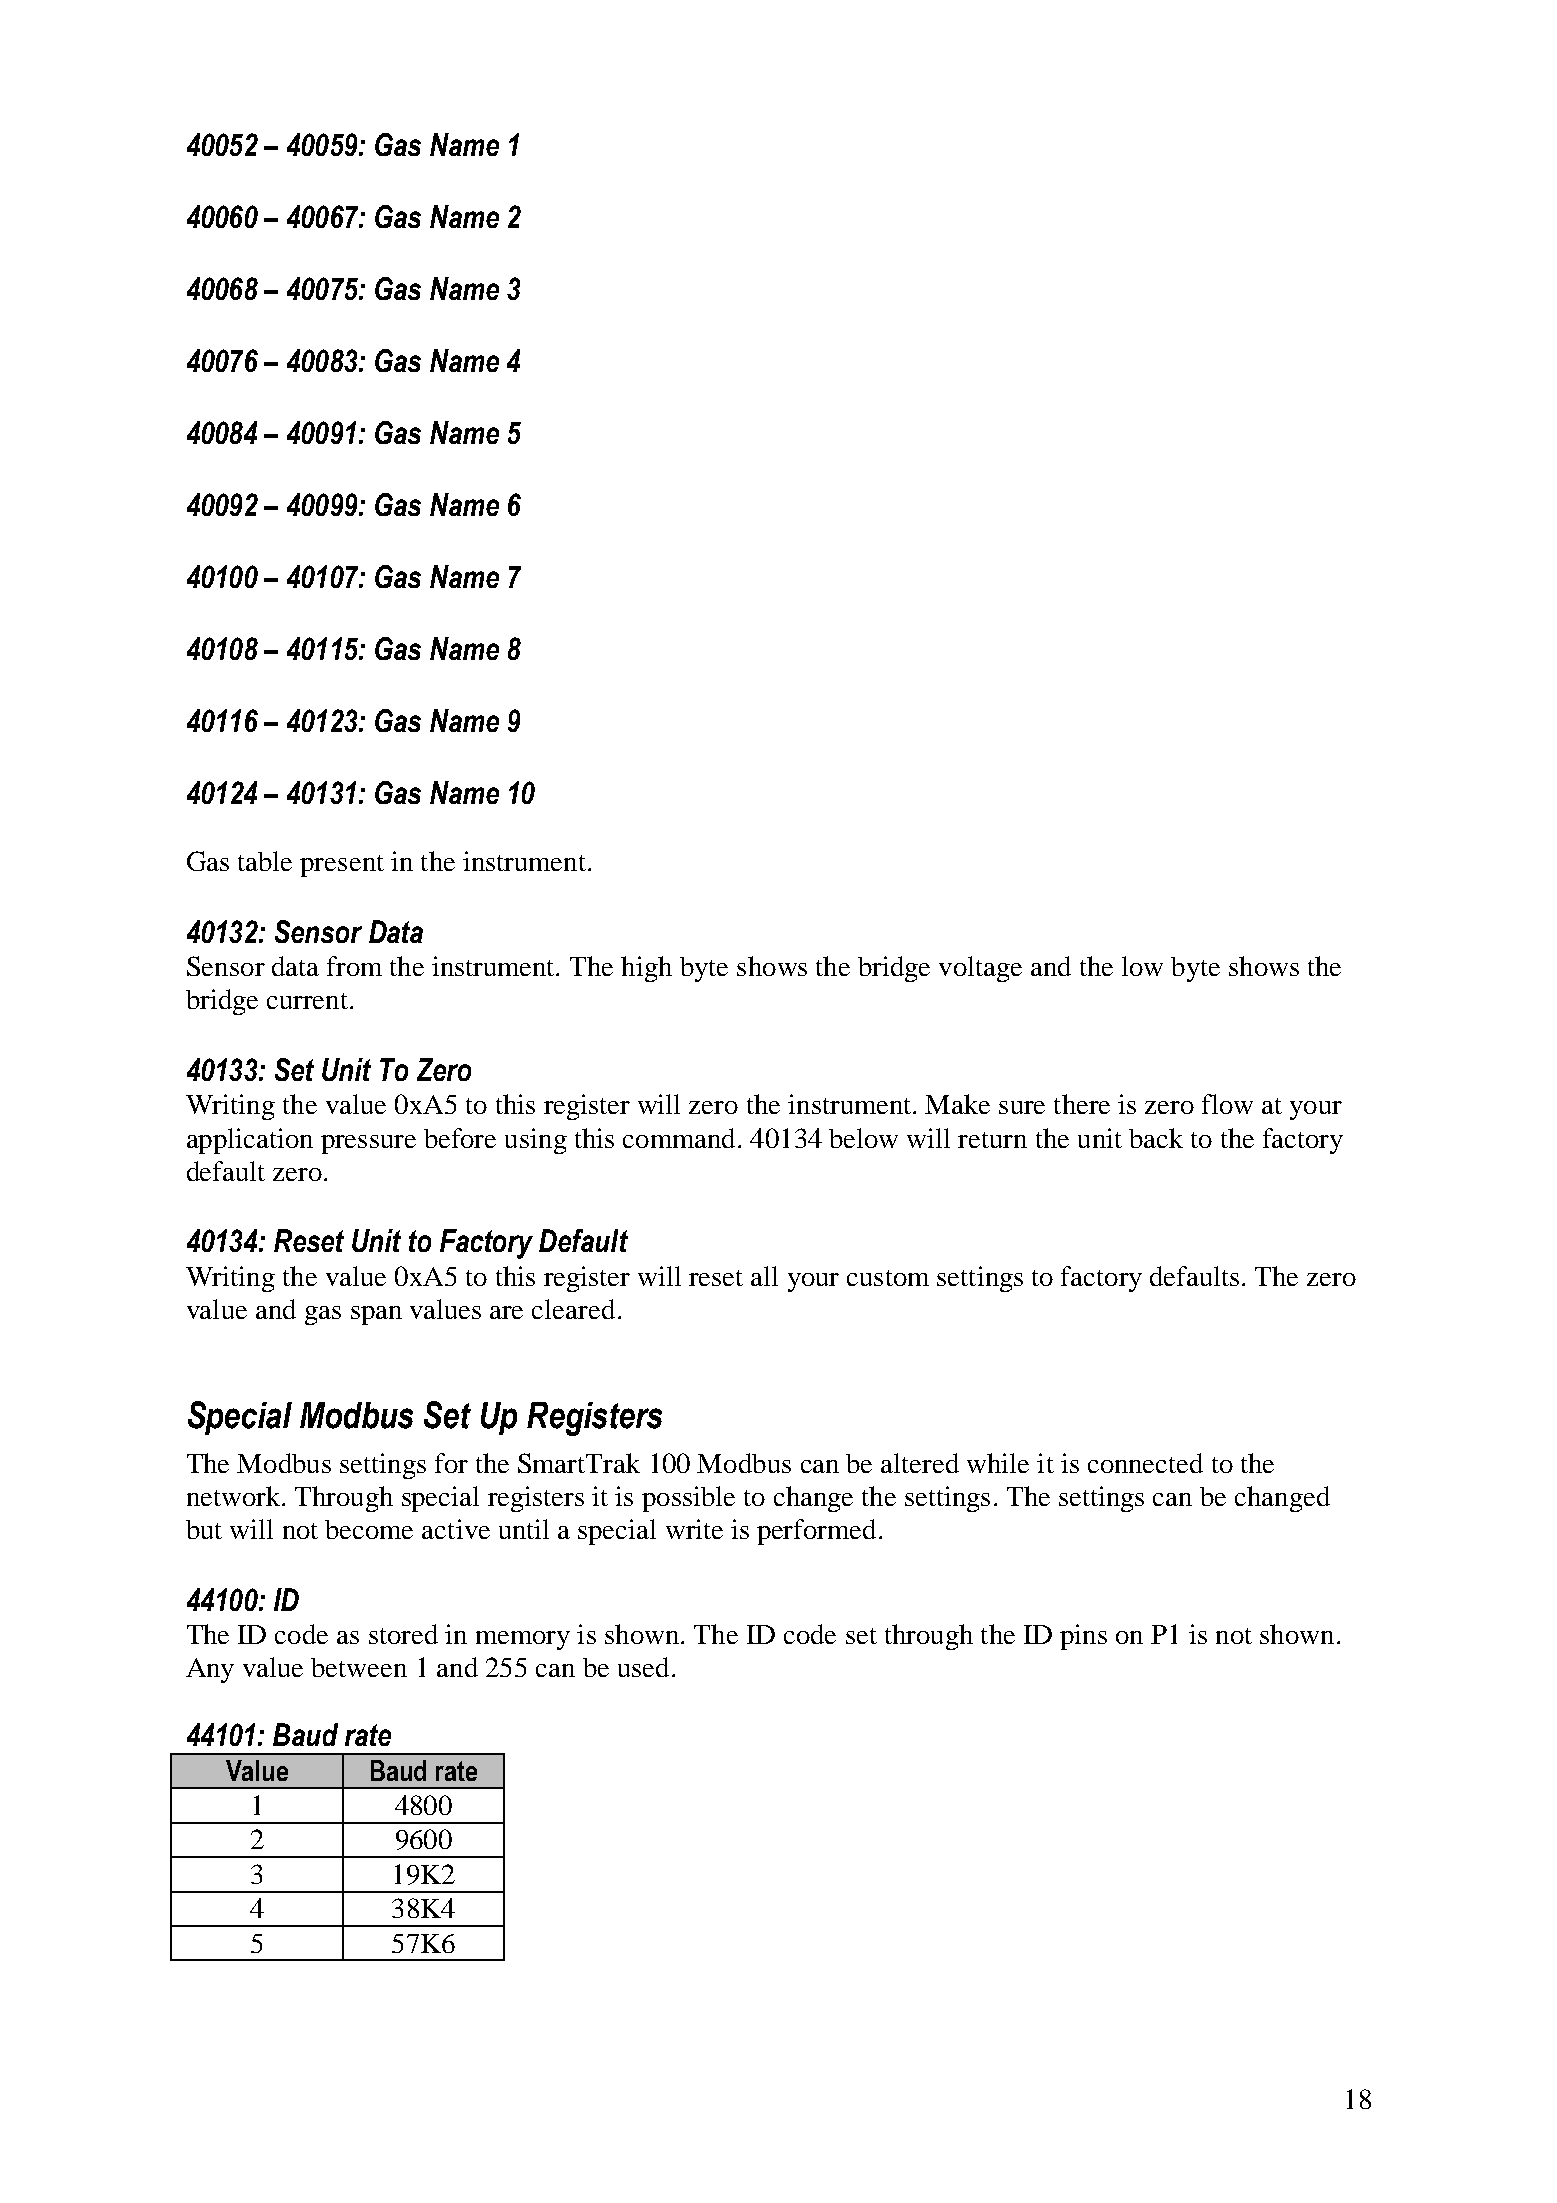 This screenshot has height=2203, width=1557. What do you see at coordinates (342, 866) in the screenshot?
I see `present` at bounding box center [342, 866].
